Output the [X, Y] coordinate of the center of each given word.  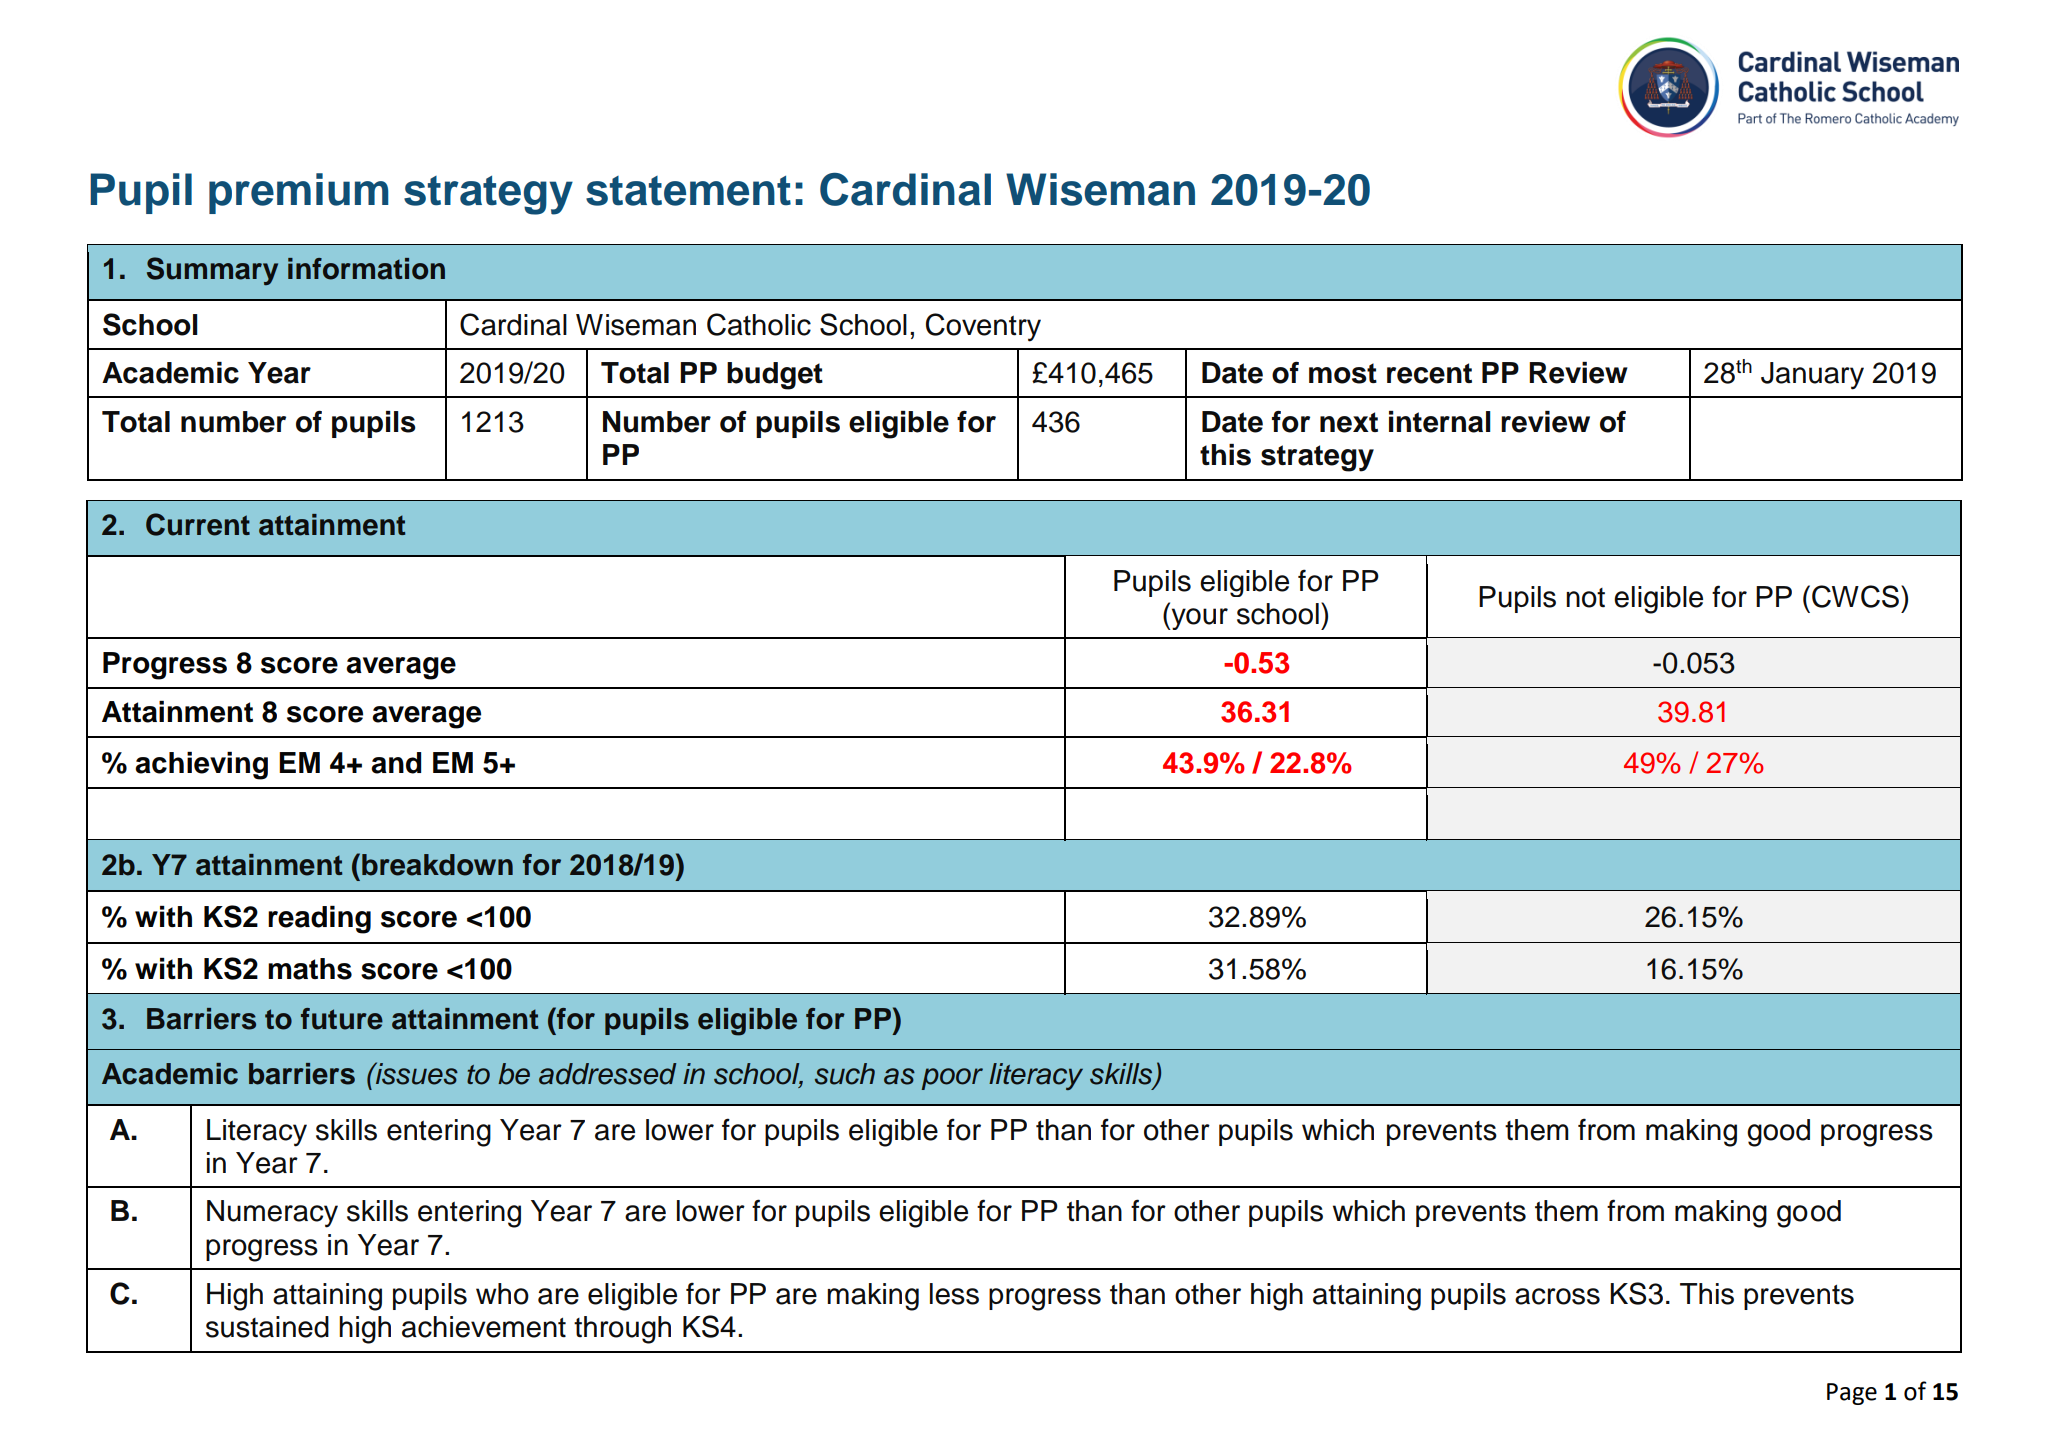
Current [198, 524]
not [1585, 598]
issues [416, 1073]
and [396, 763]
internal [1440, 422]
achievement [484, 1327]
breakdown [437, 865]
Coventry [983, 327]
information [366, 269]
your [1198, 619]
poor [952, 1079]
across [1557, 1296]
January [1812, 376]
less [954, 1294]
